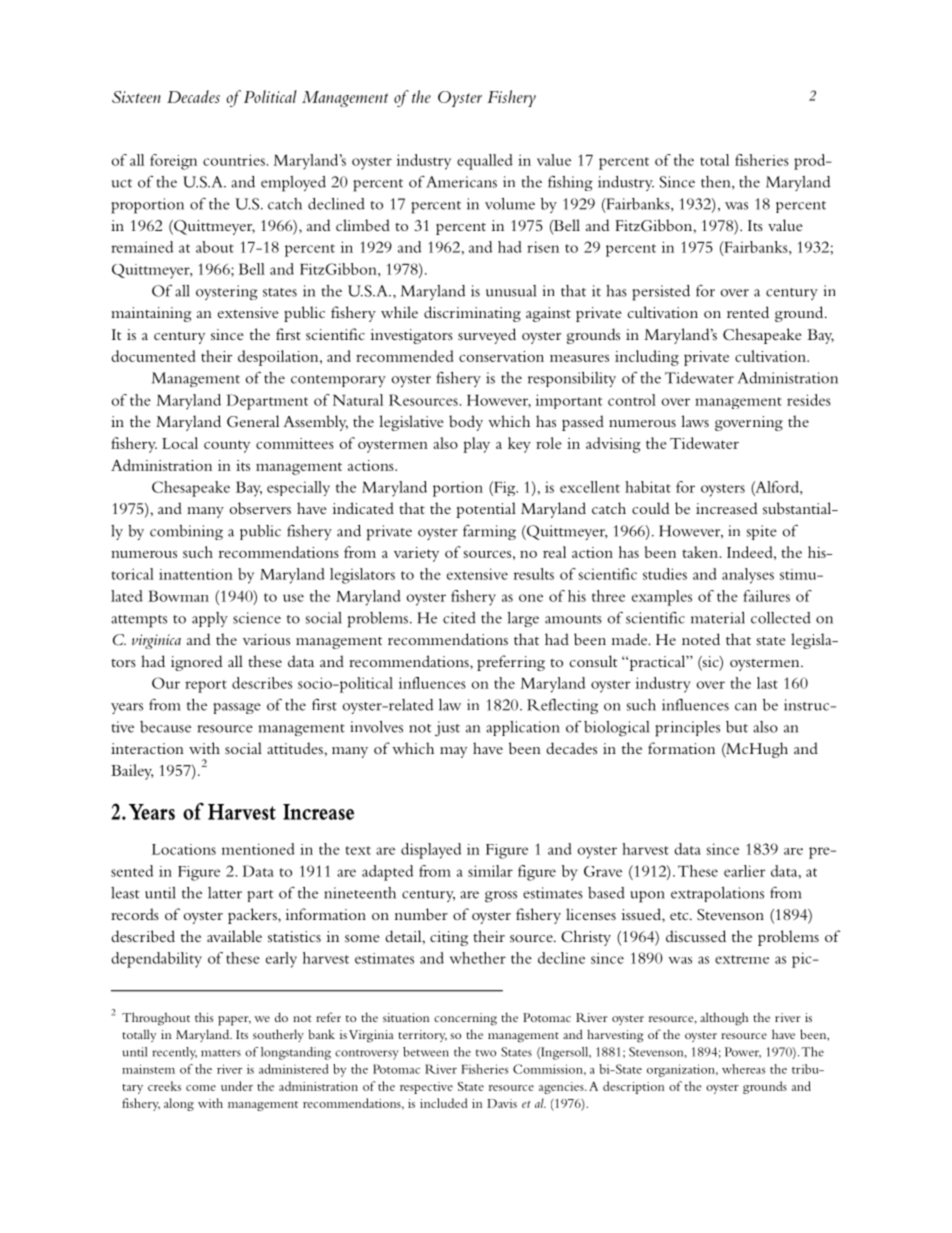 The width and height of the image is (952, 1233). What do you see at coordinates (235, 160) in the image?
I see `countries` at bounding box center [235, 160].
